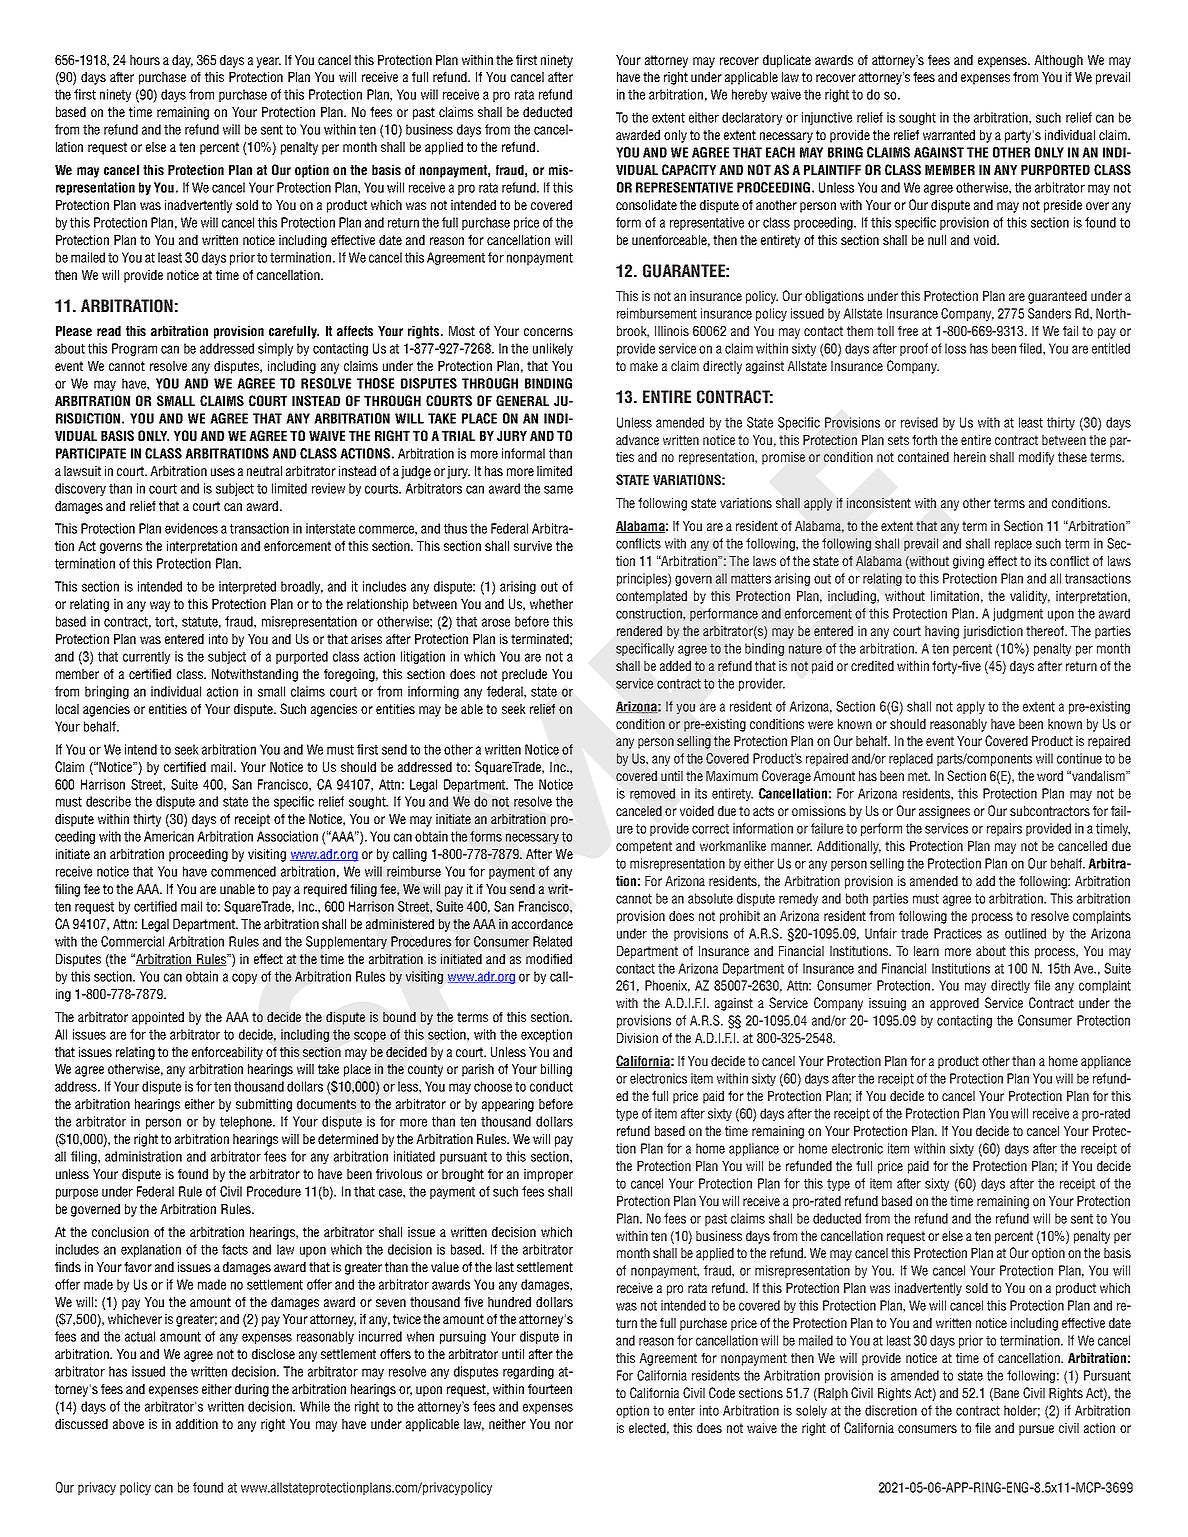 This screenshot has height=1537, width=1188. What do you see at coordinates (949, 135) in the screenshot?
I see `warranted` at bounding box center [949, 135].
